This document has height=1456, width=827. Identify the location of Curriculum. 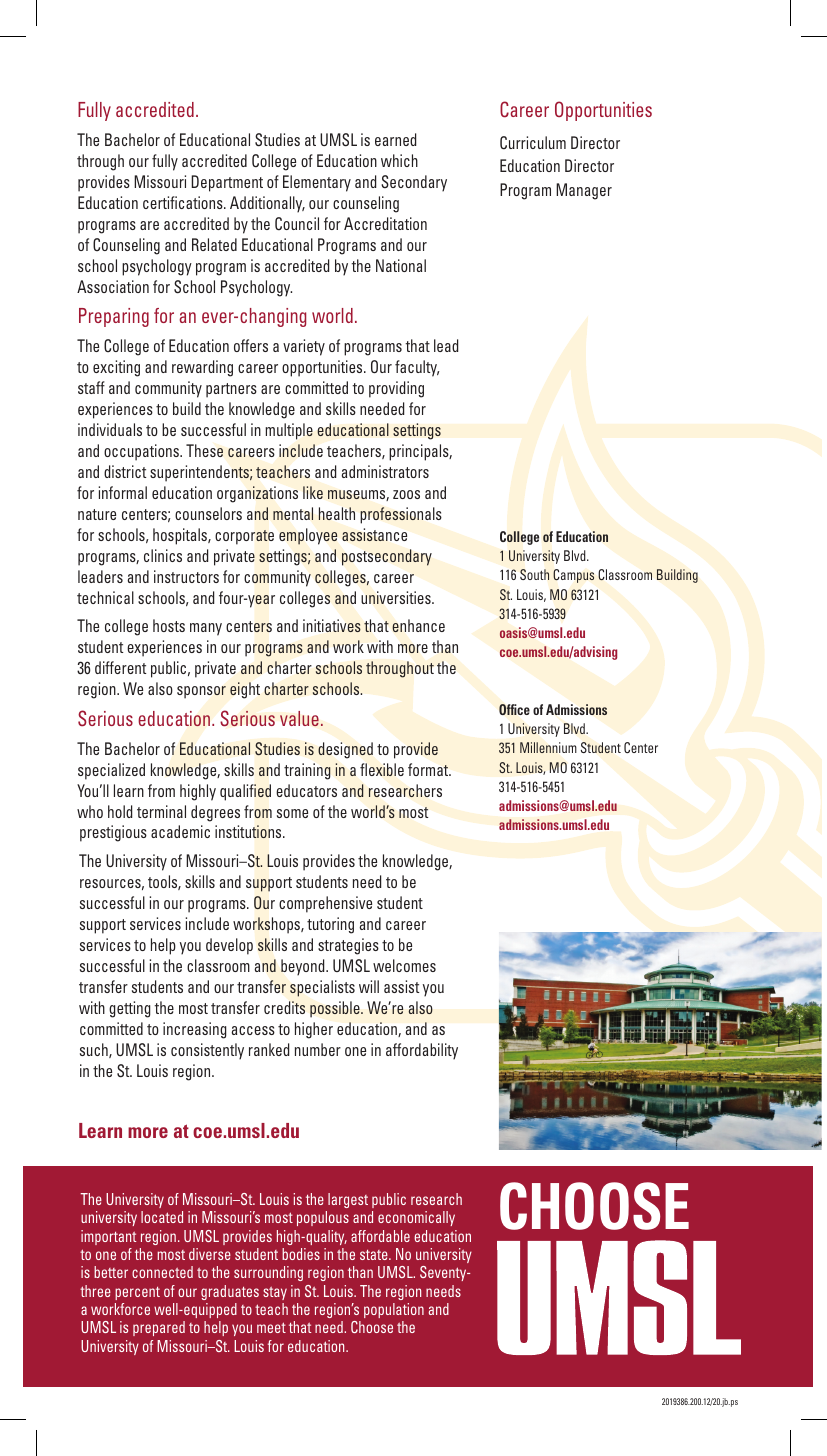
(533, 143).
